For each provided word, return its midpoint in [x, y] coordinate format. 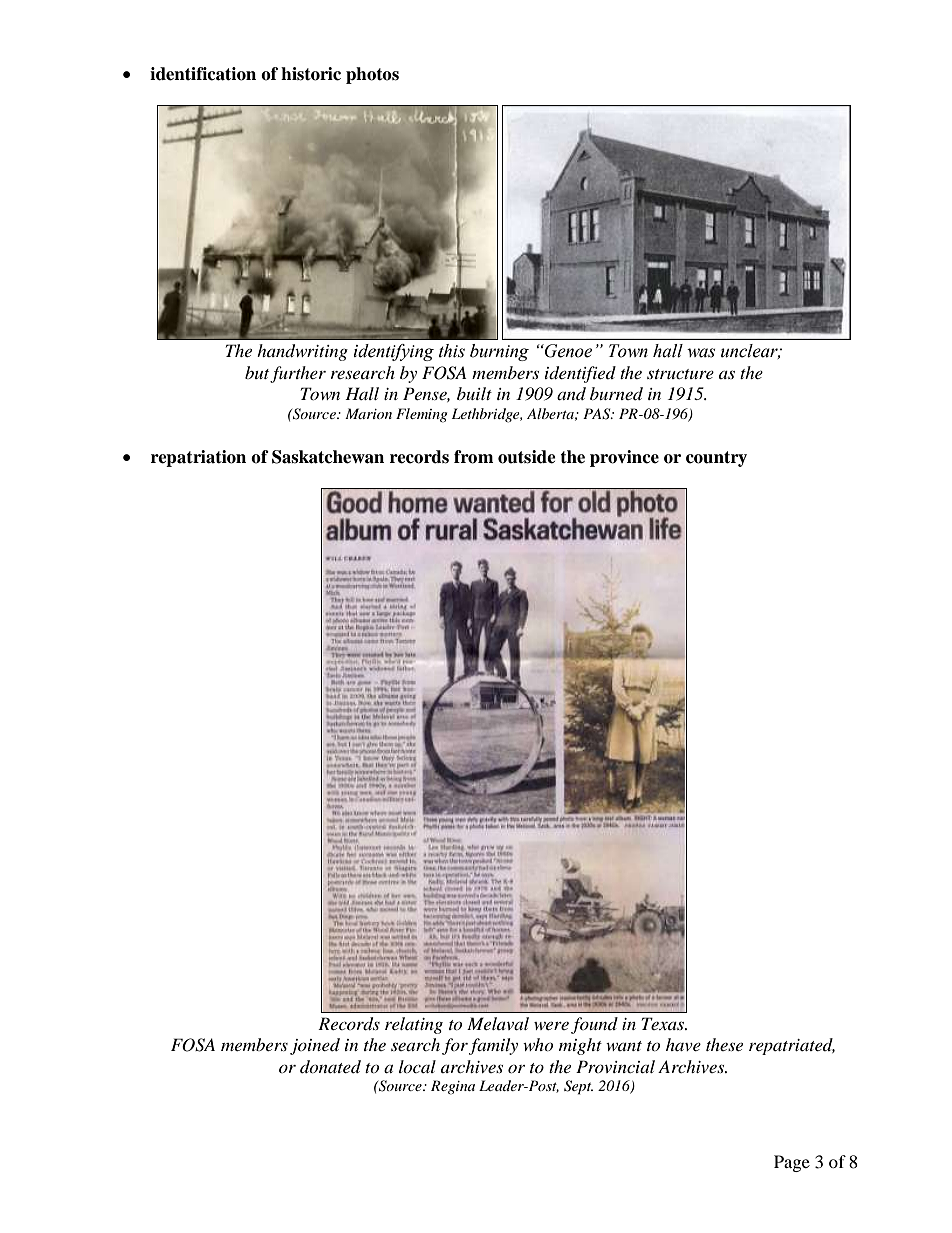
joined [315, 1046]
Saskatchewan [328, 457]
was [701, 353]
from [474, 457]
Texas [664, 1023]
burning [499, 352]
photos [372, 75]
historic [311, 74]
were [551, 1025]
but [257, 372]
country [716, 459]
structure [680, 374]
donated [330, 1066]
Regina [453, 1087]
